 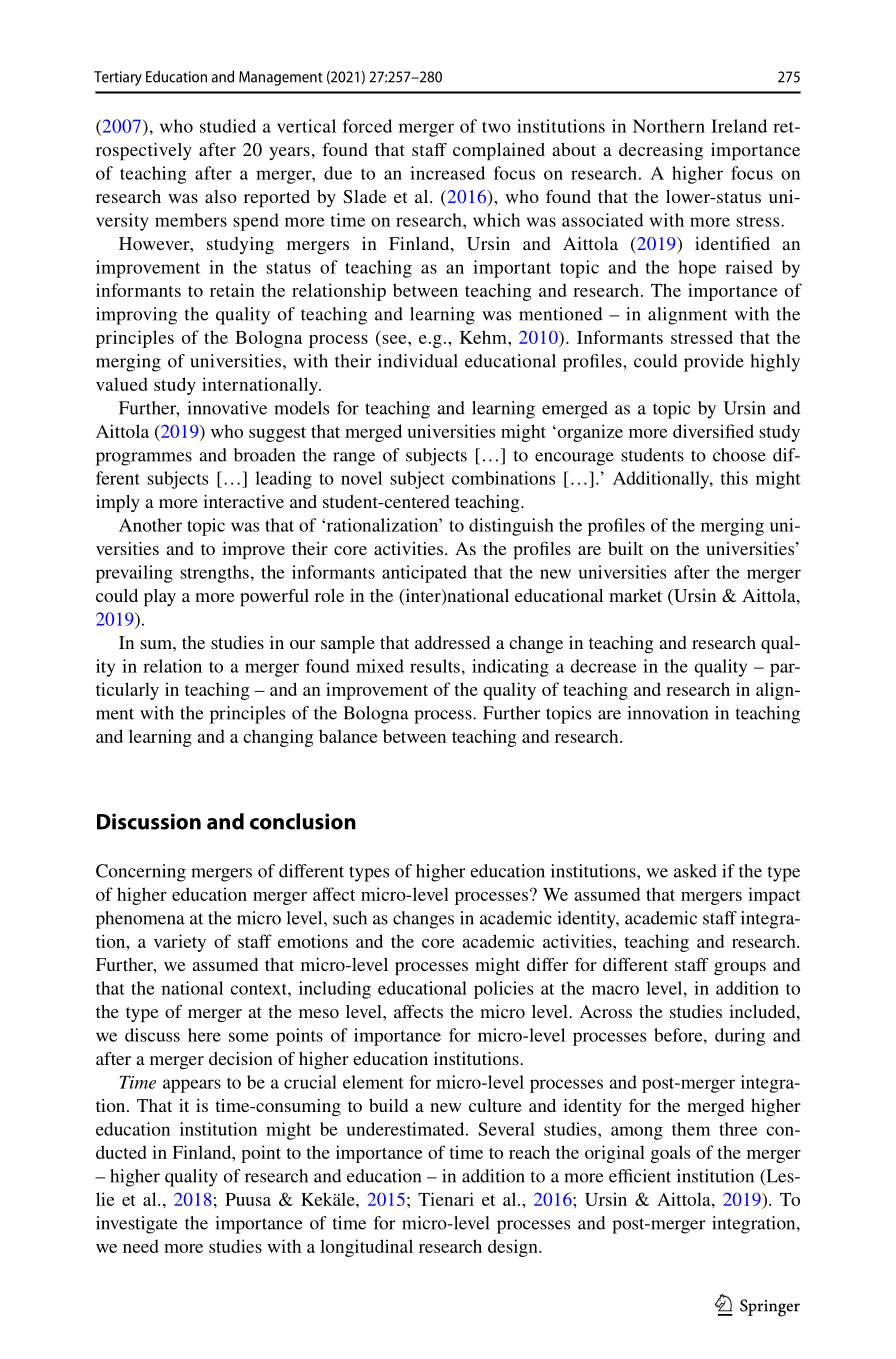 I want to click on Northern, so click(x=669, y=126).
